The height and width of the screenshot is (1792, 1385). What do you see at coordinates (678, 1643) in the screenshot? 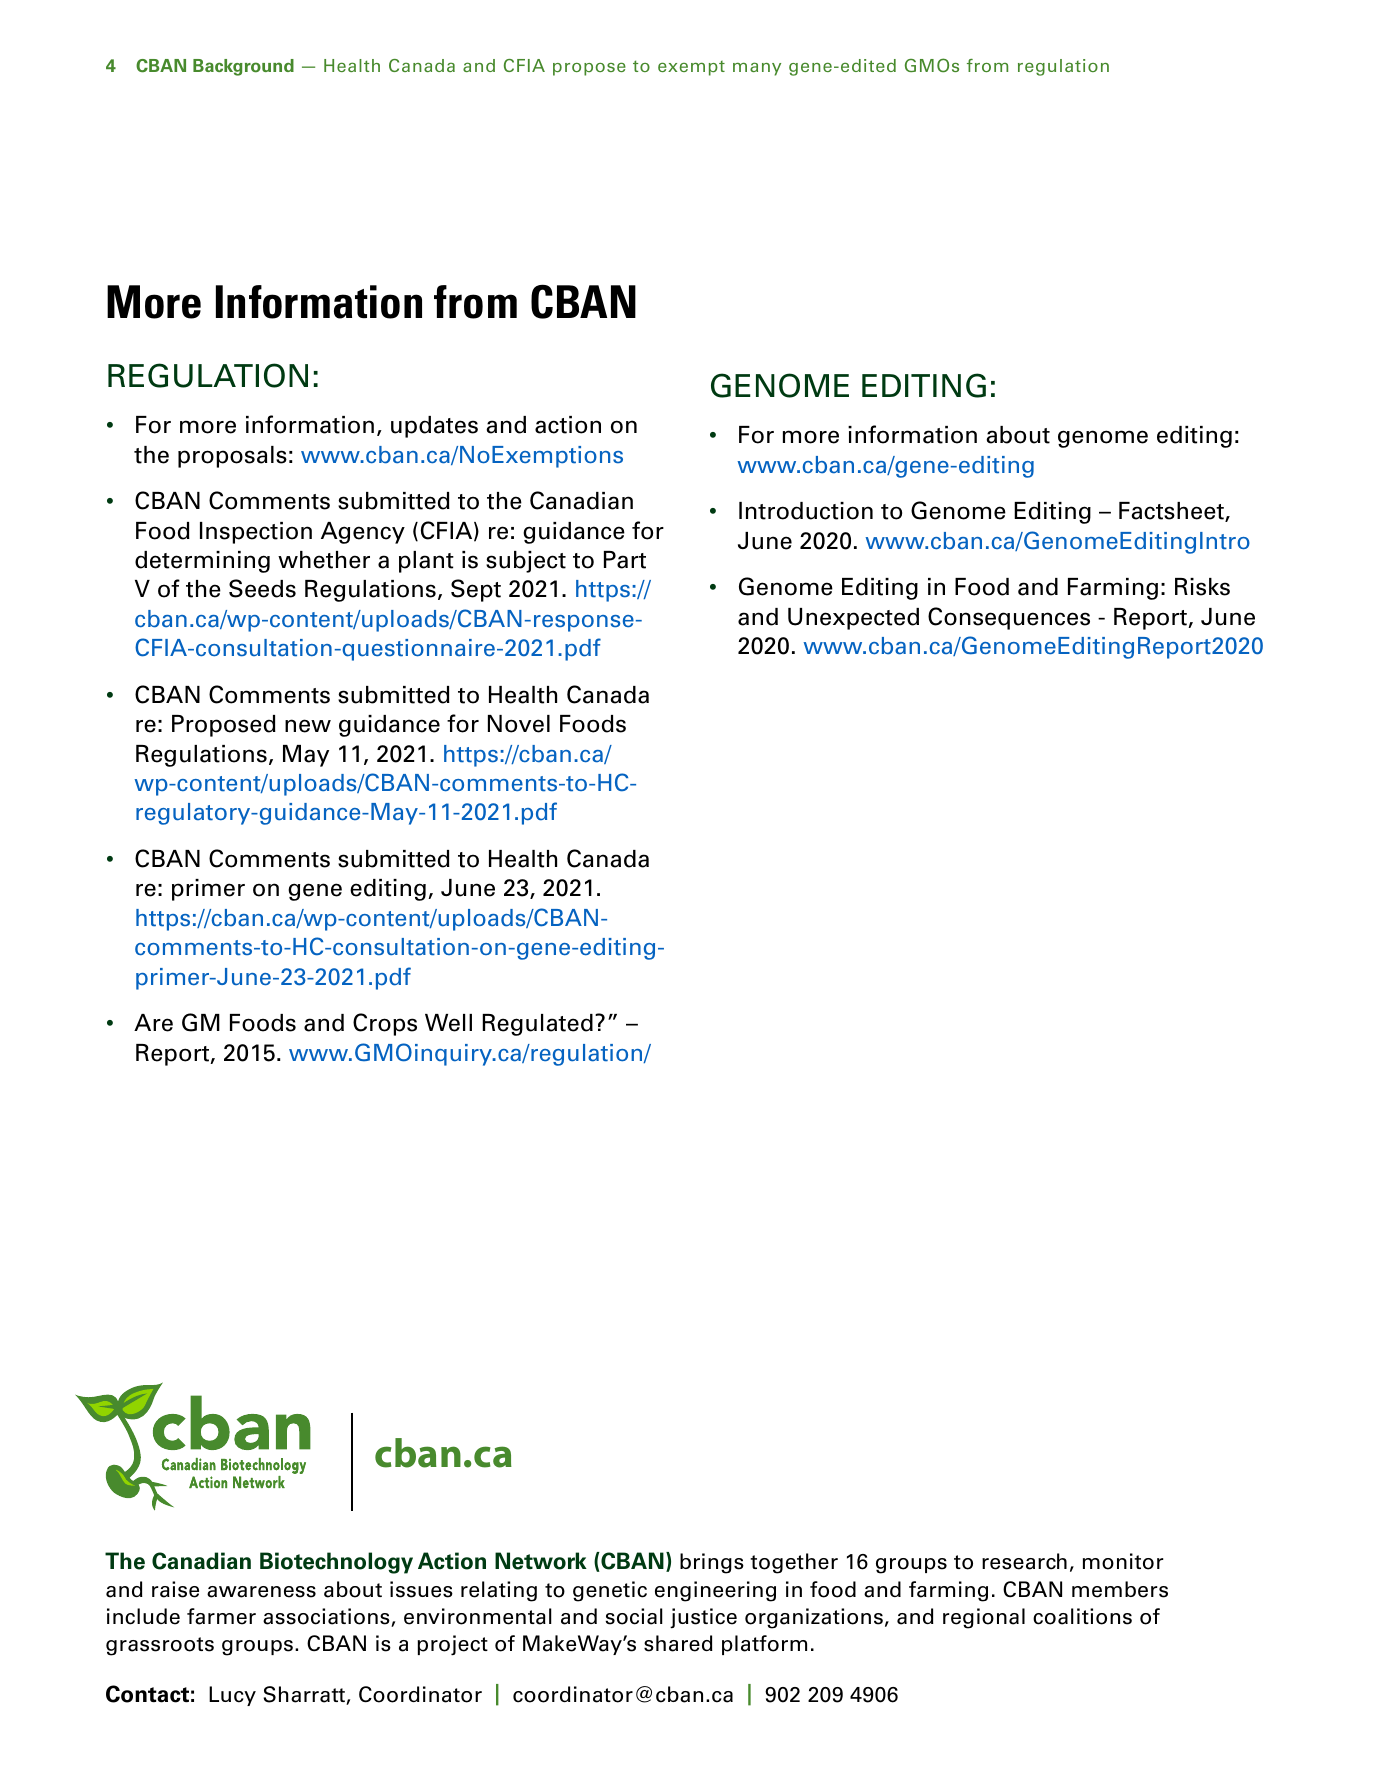
I see `shared` at bounding box center [678, 1643].
